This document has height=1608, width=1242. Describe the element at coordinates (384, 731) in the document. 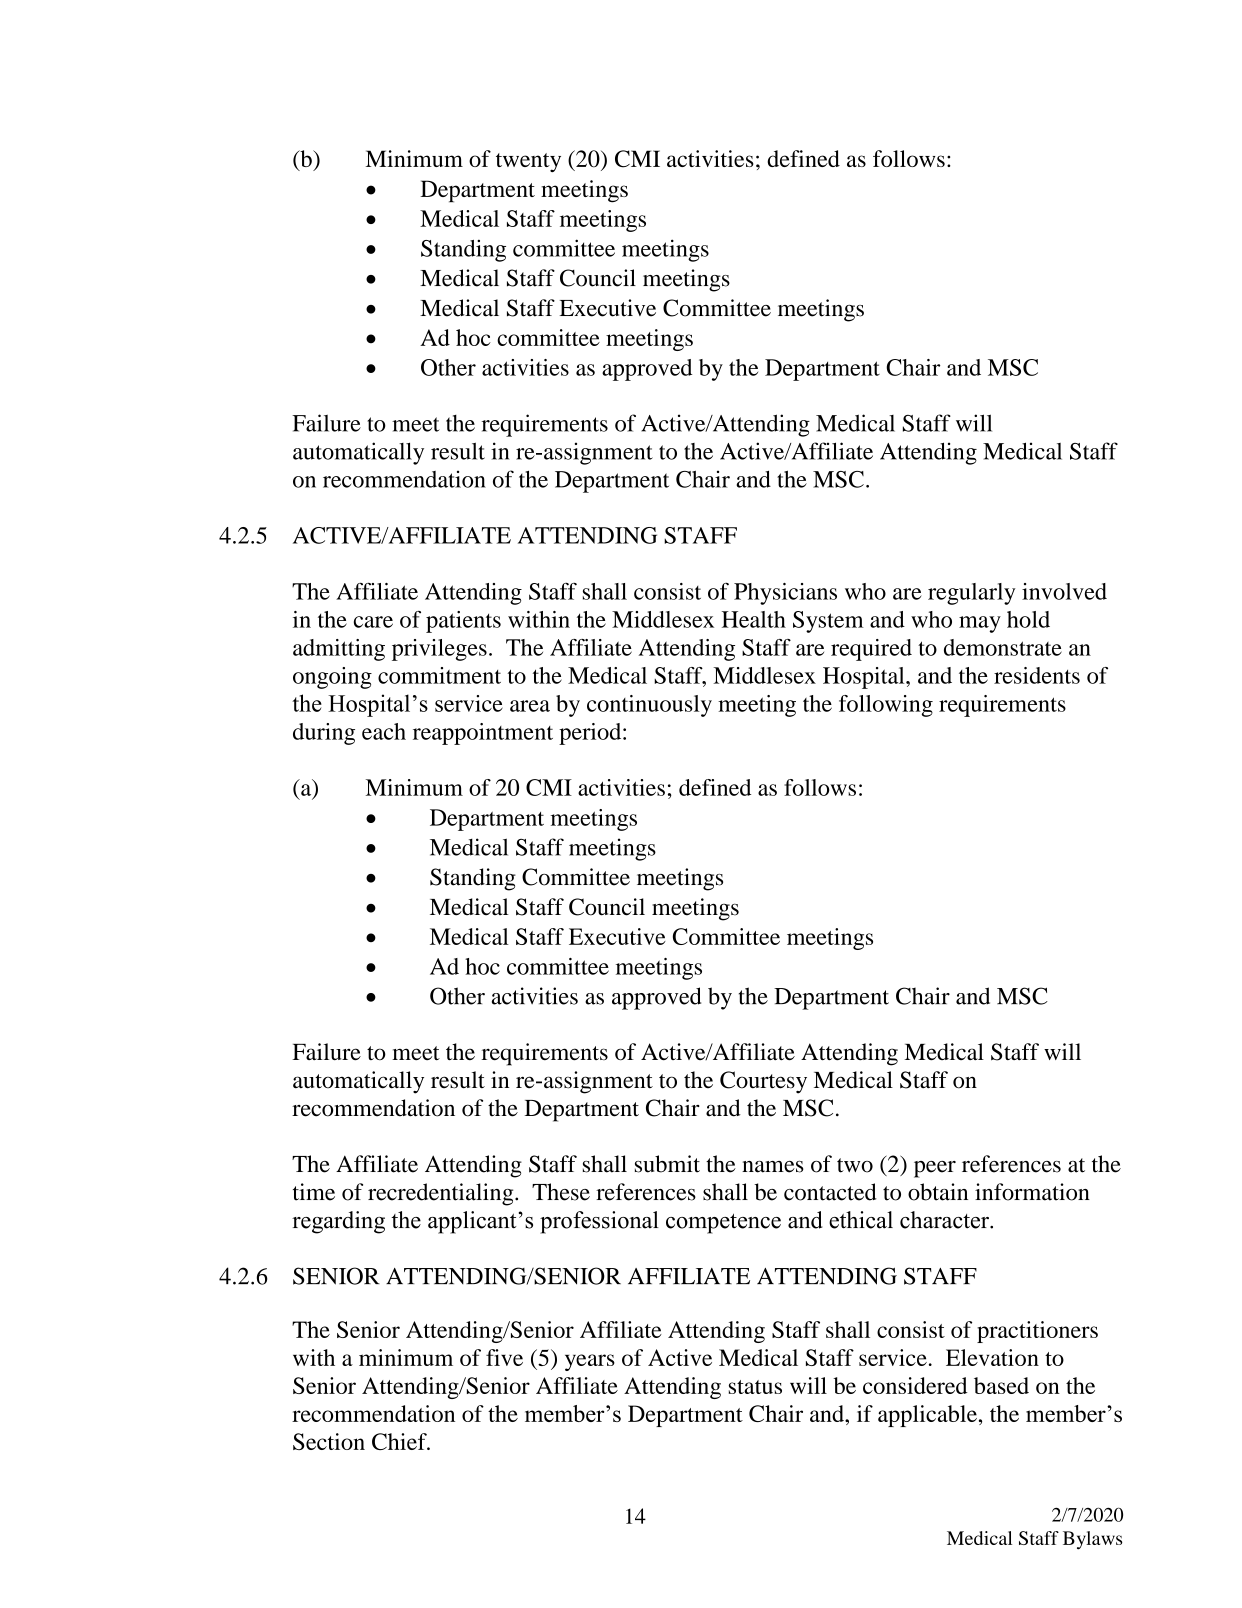

I see `each` at that location.
